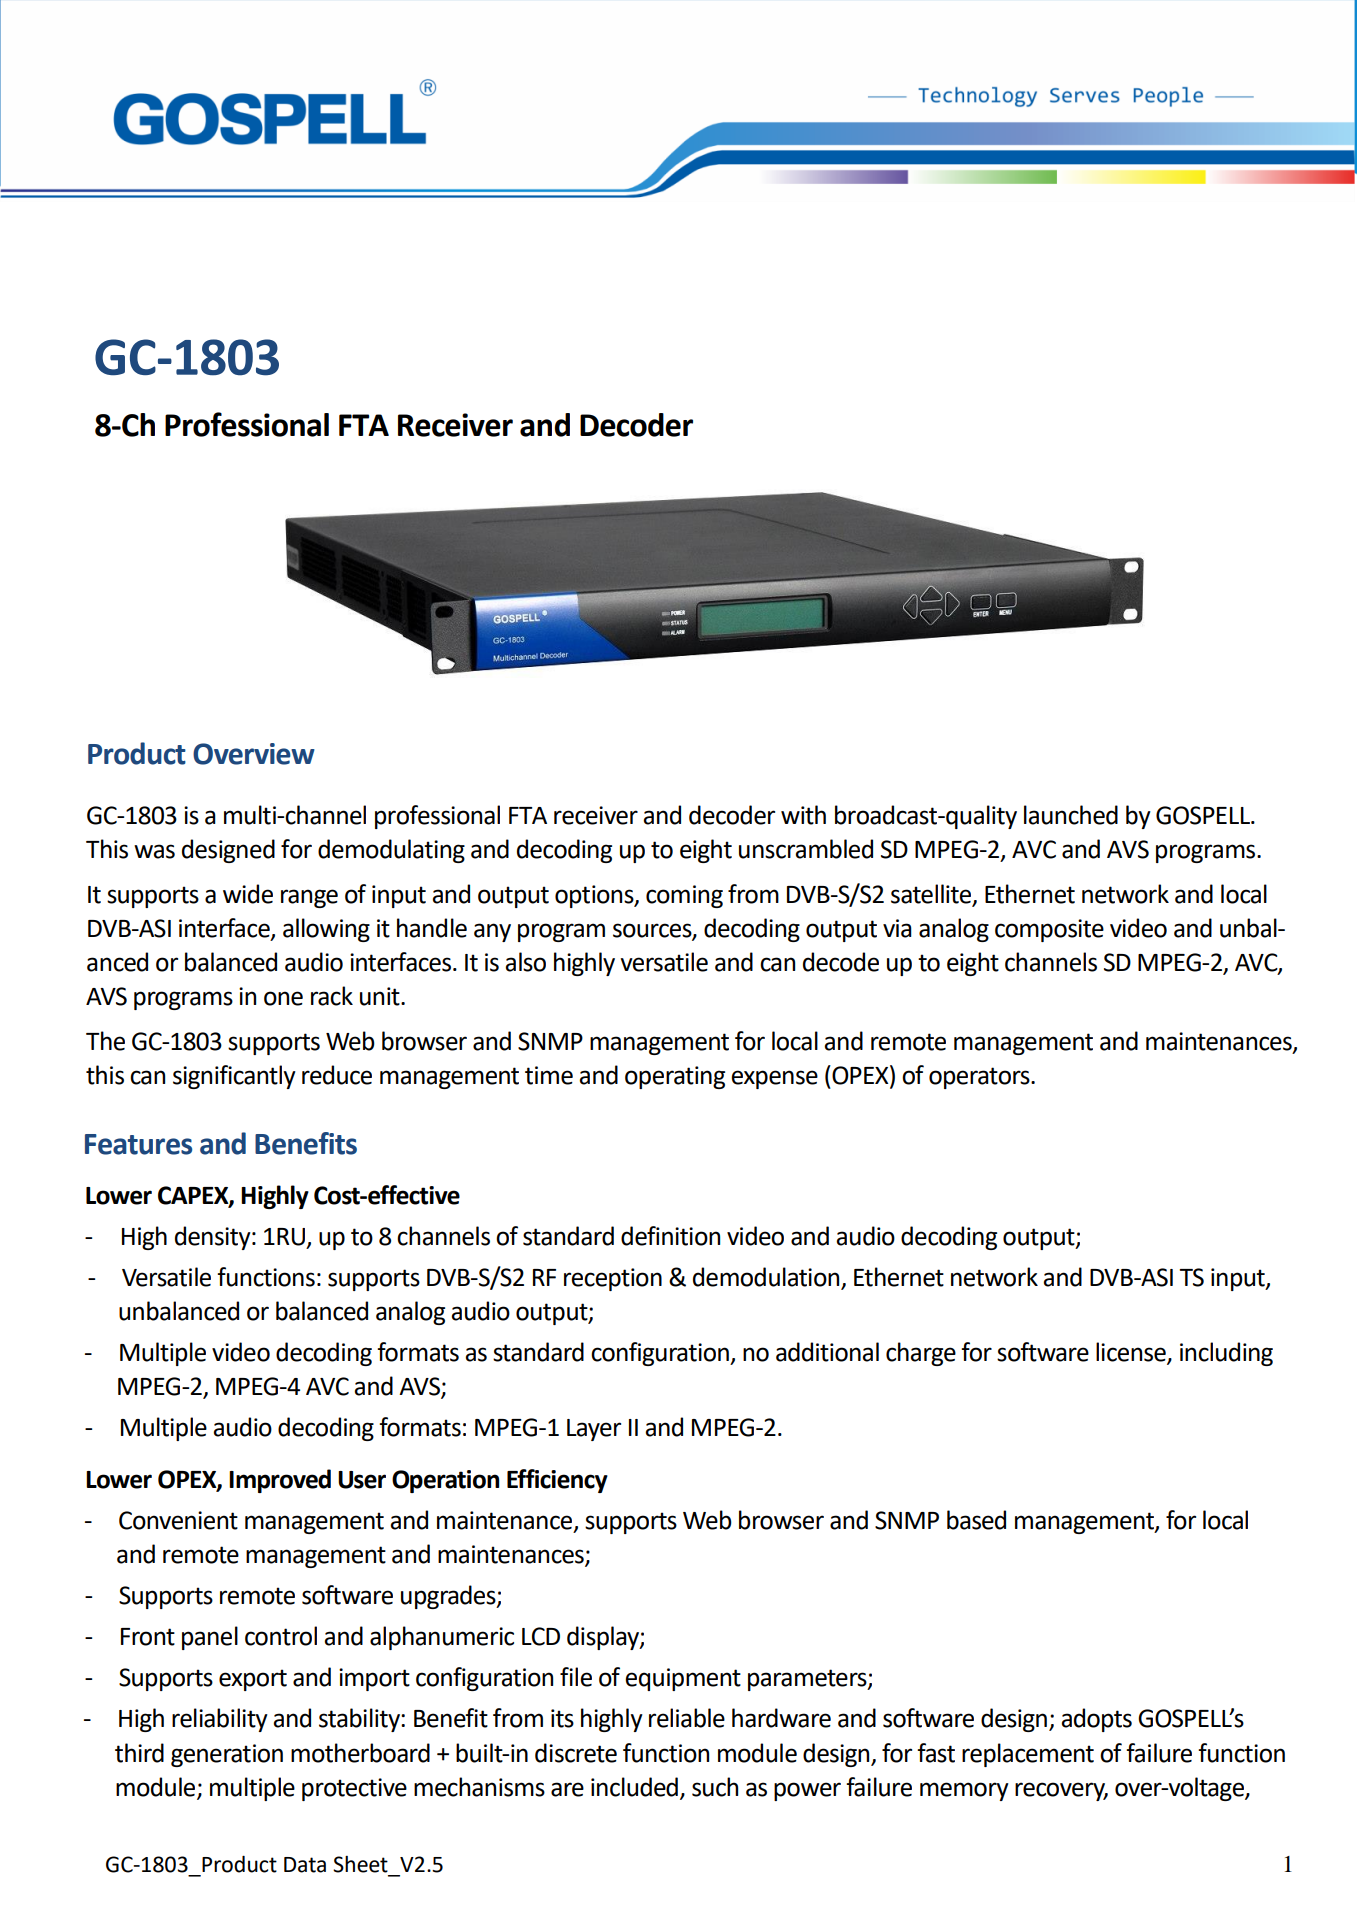 This document has height=1920, width=1357. What do you see at coordinates (1132, 1353) in the document?
I see `license` at bounding box center [1132, 1353].
